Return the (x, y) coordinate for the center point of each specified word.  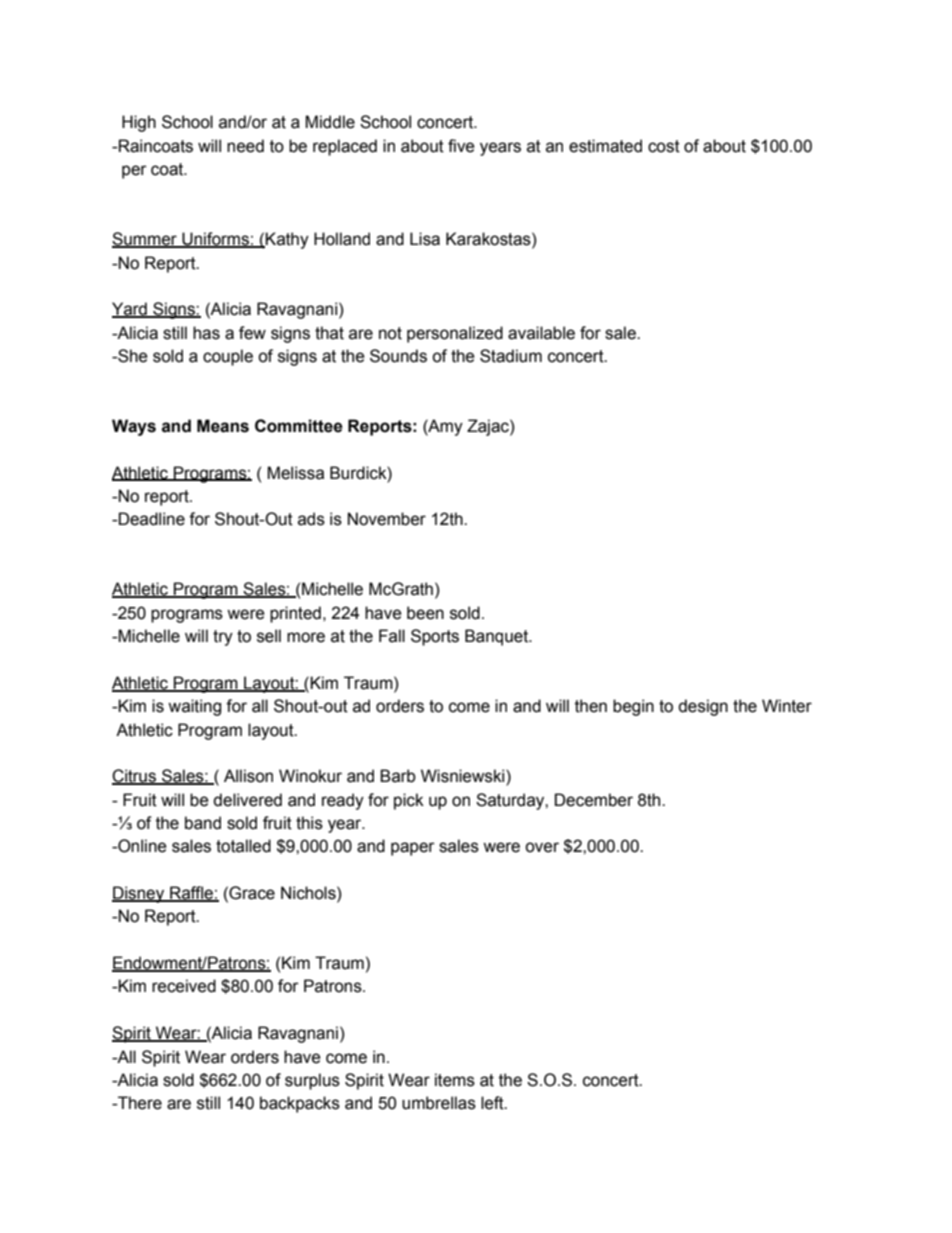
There (139, 1103)
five (461, 146)
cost (664, 146)
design (703, 707)
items (455, 1080)
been (425, 613)
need (245, 146)
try (223, 638)
